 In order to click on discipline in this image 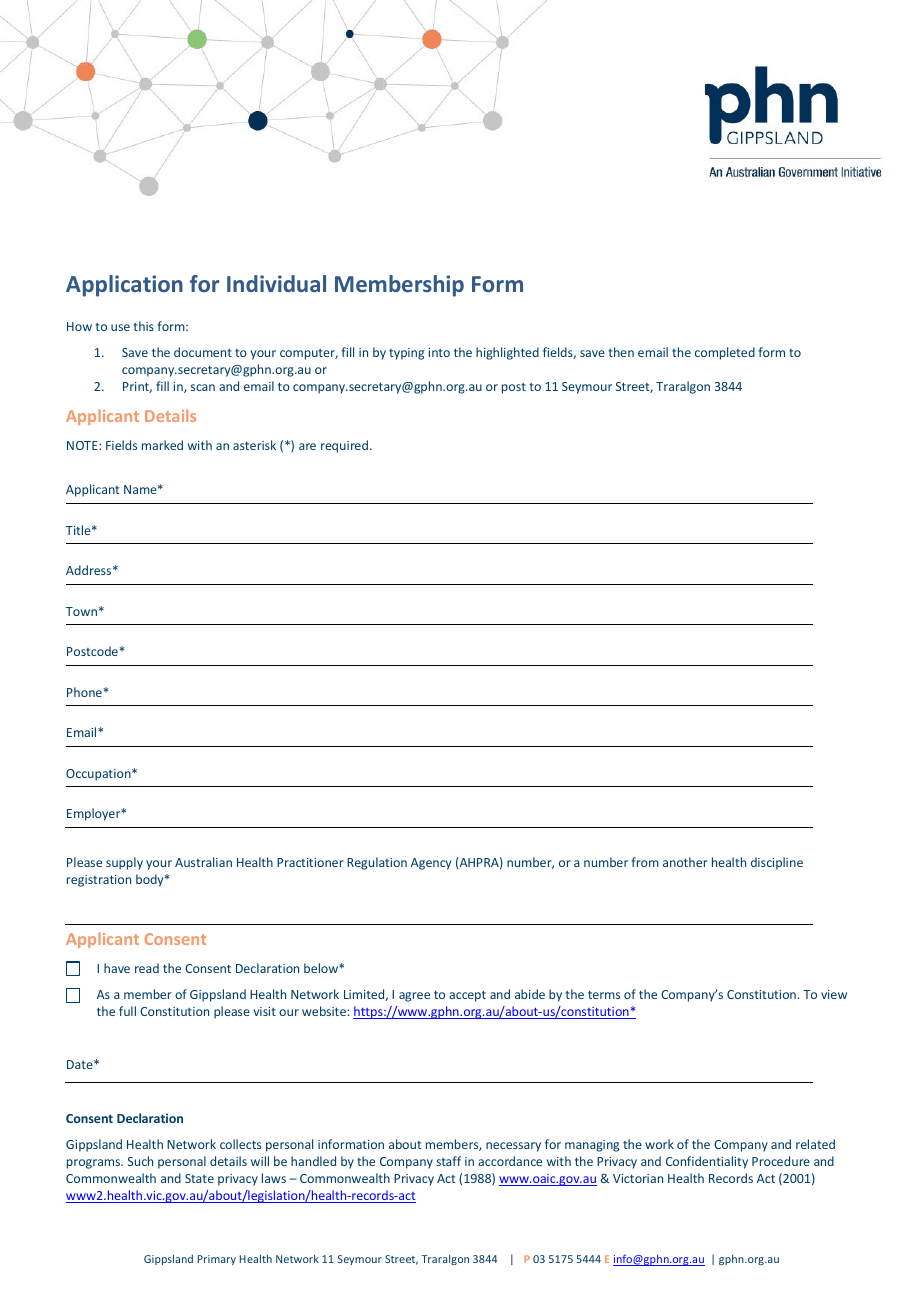, I will do `click(777, 863)`.
